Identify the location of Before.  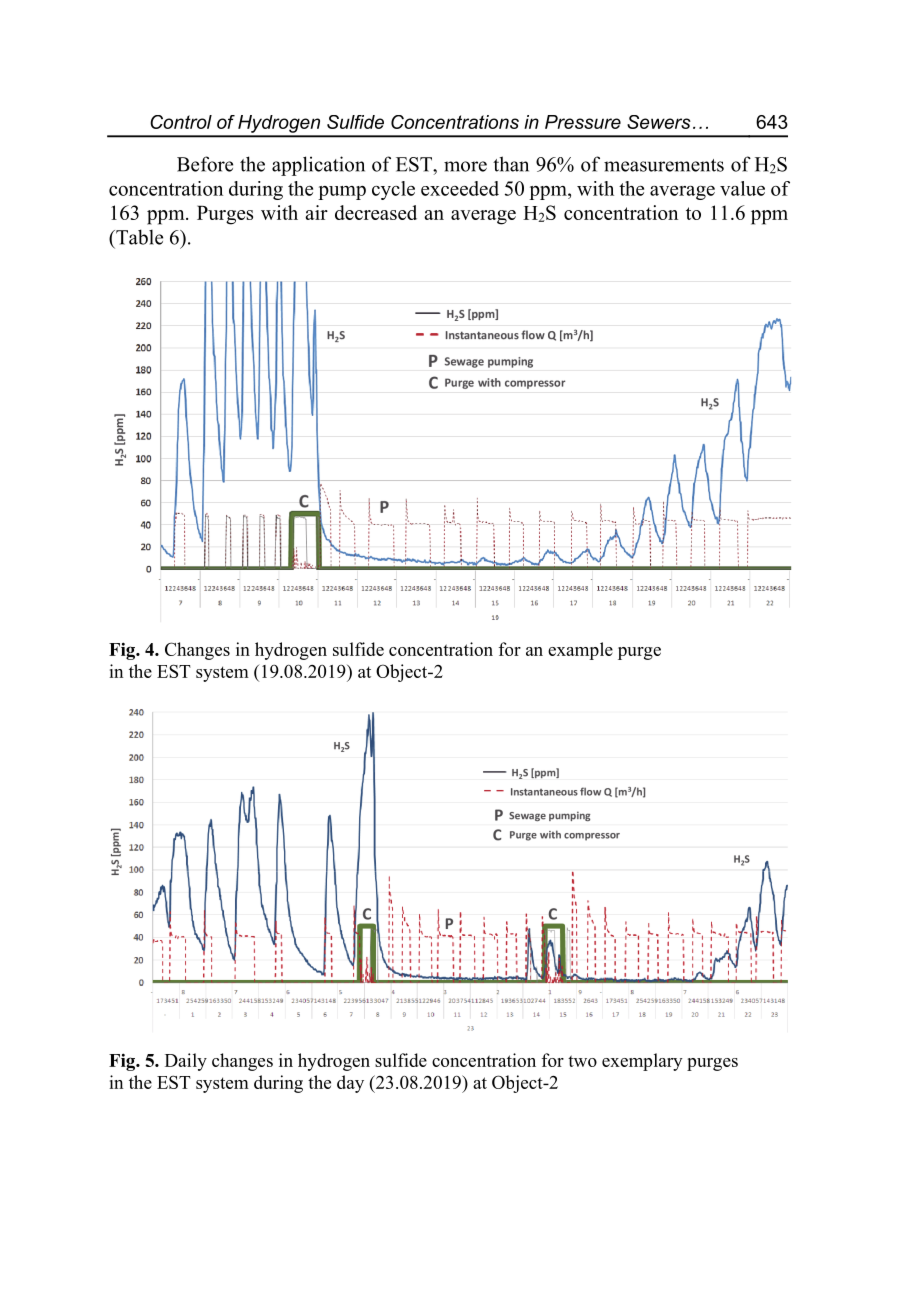
(205, 164).
